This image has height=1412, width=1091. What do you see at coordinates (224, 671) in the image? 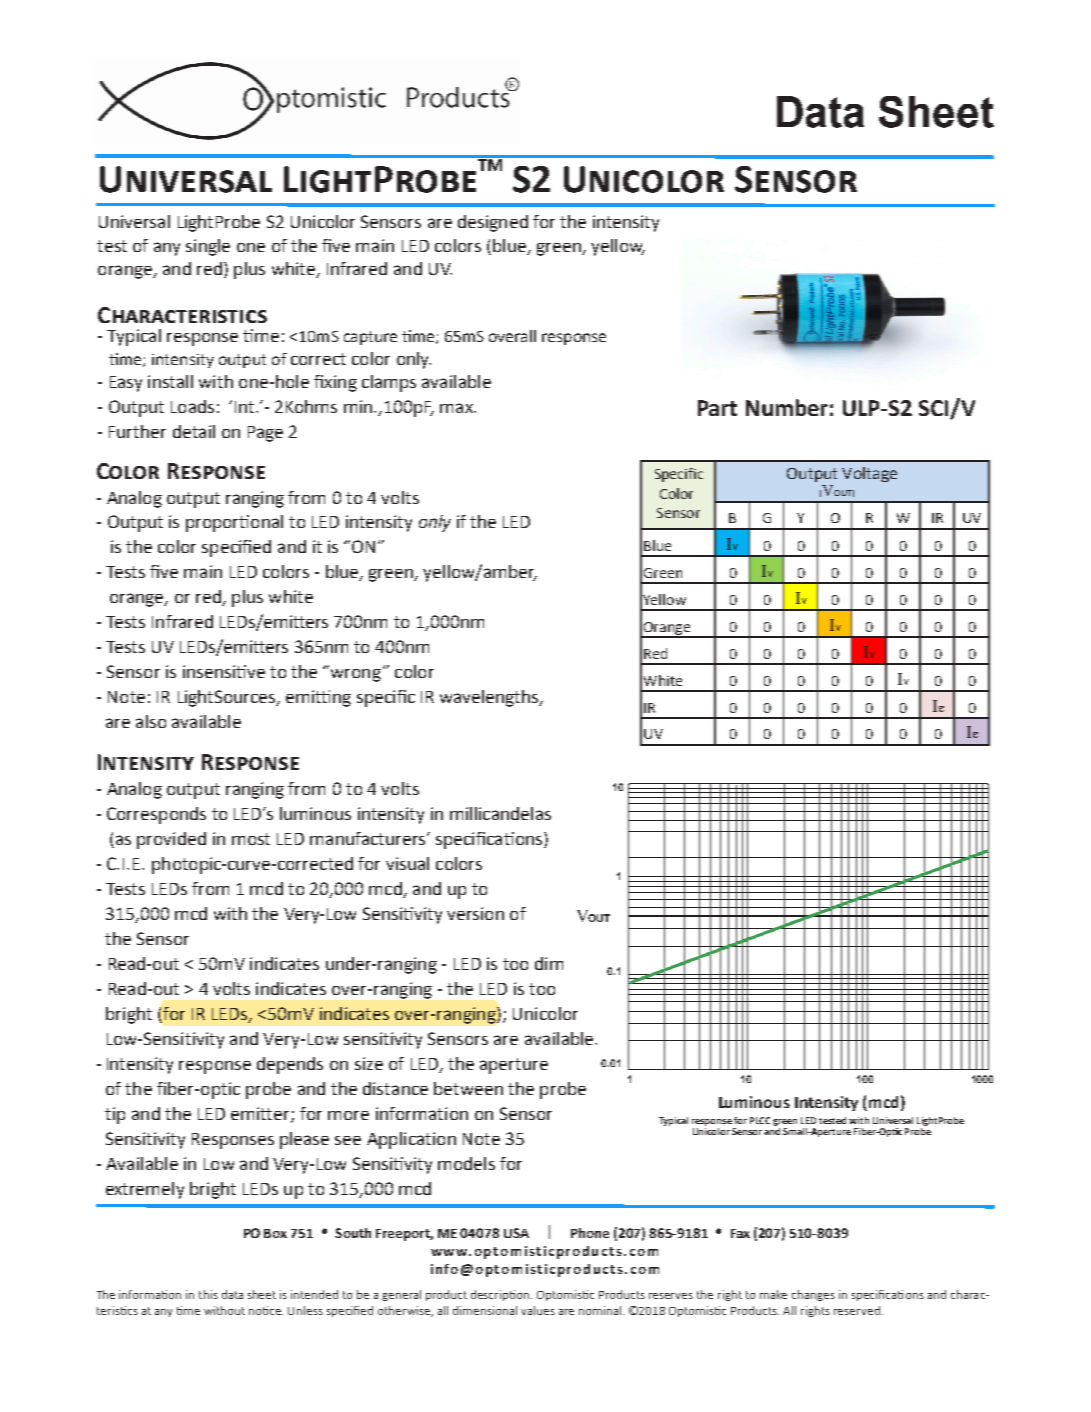
I see `insensitive` at bounding box center [224, 671].
